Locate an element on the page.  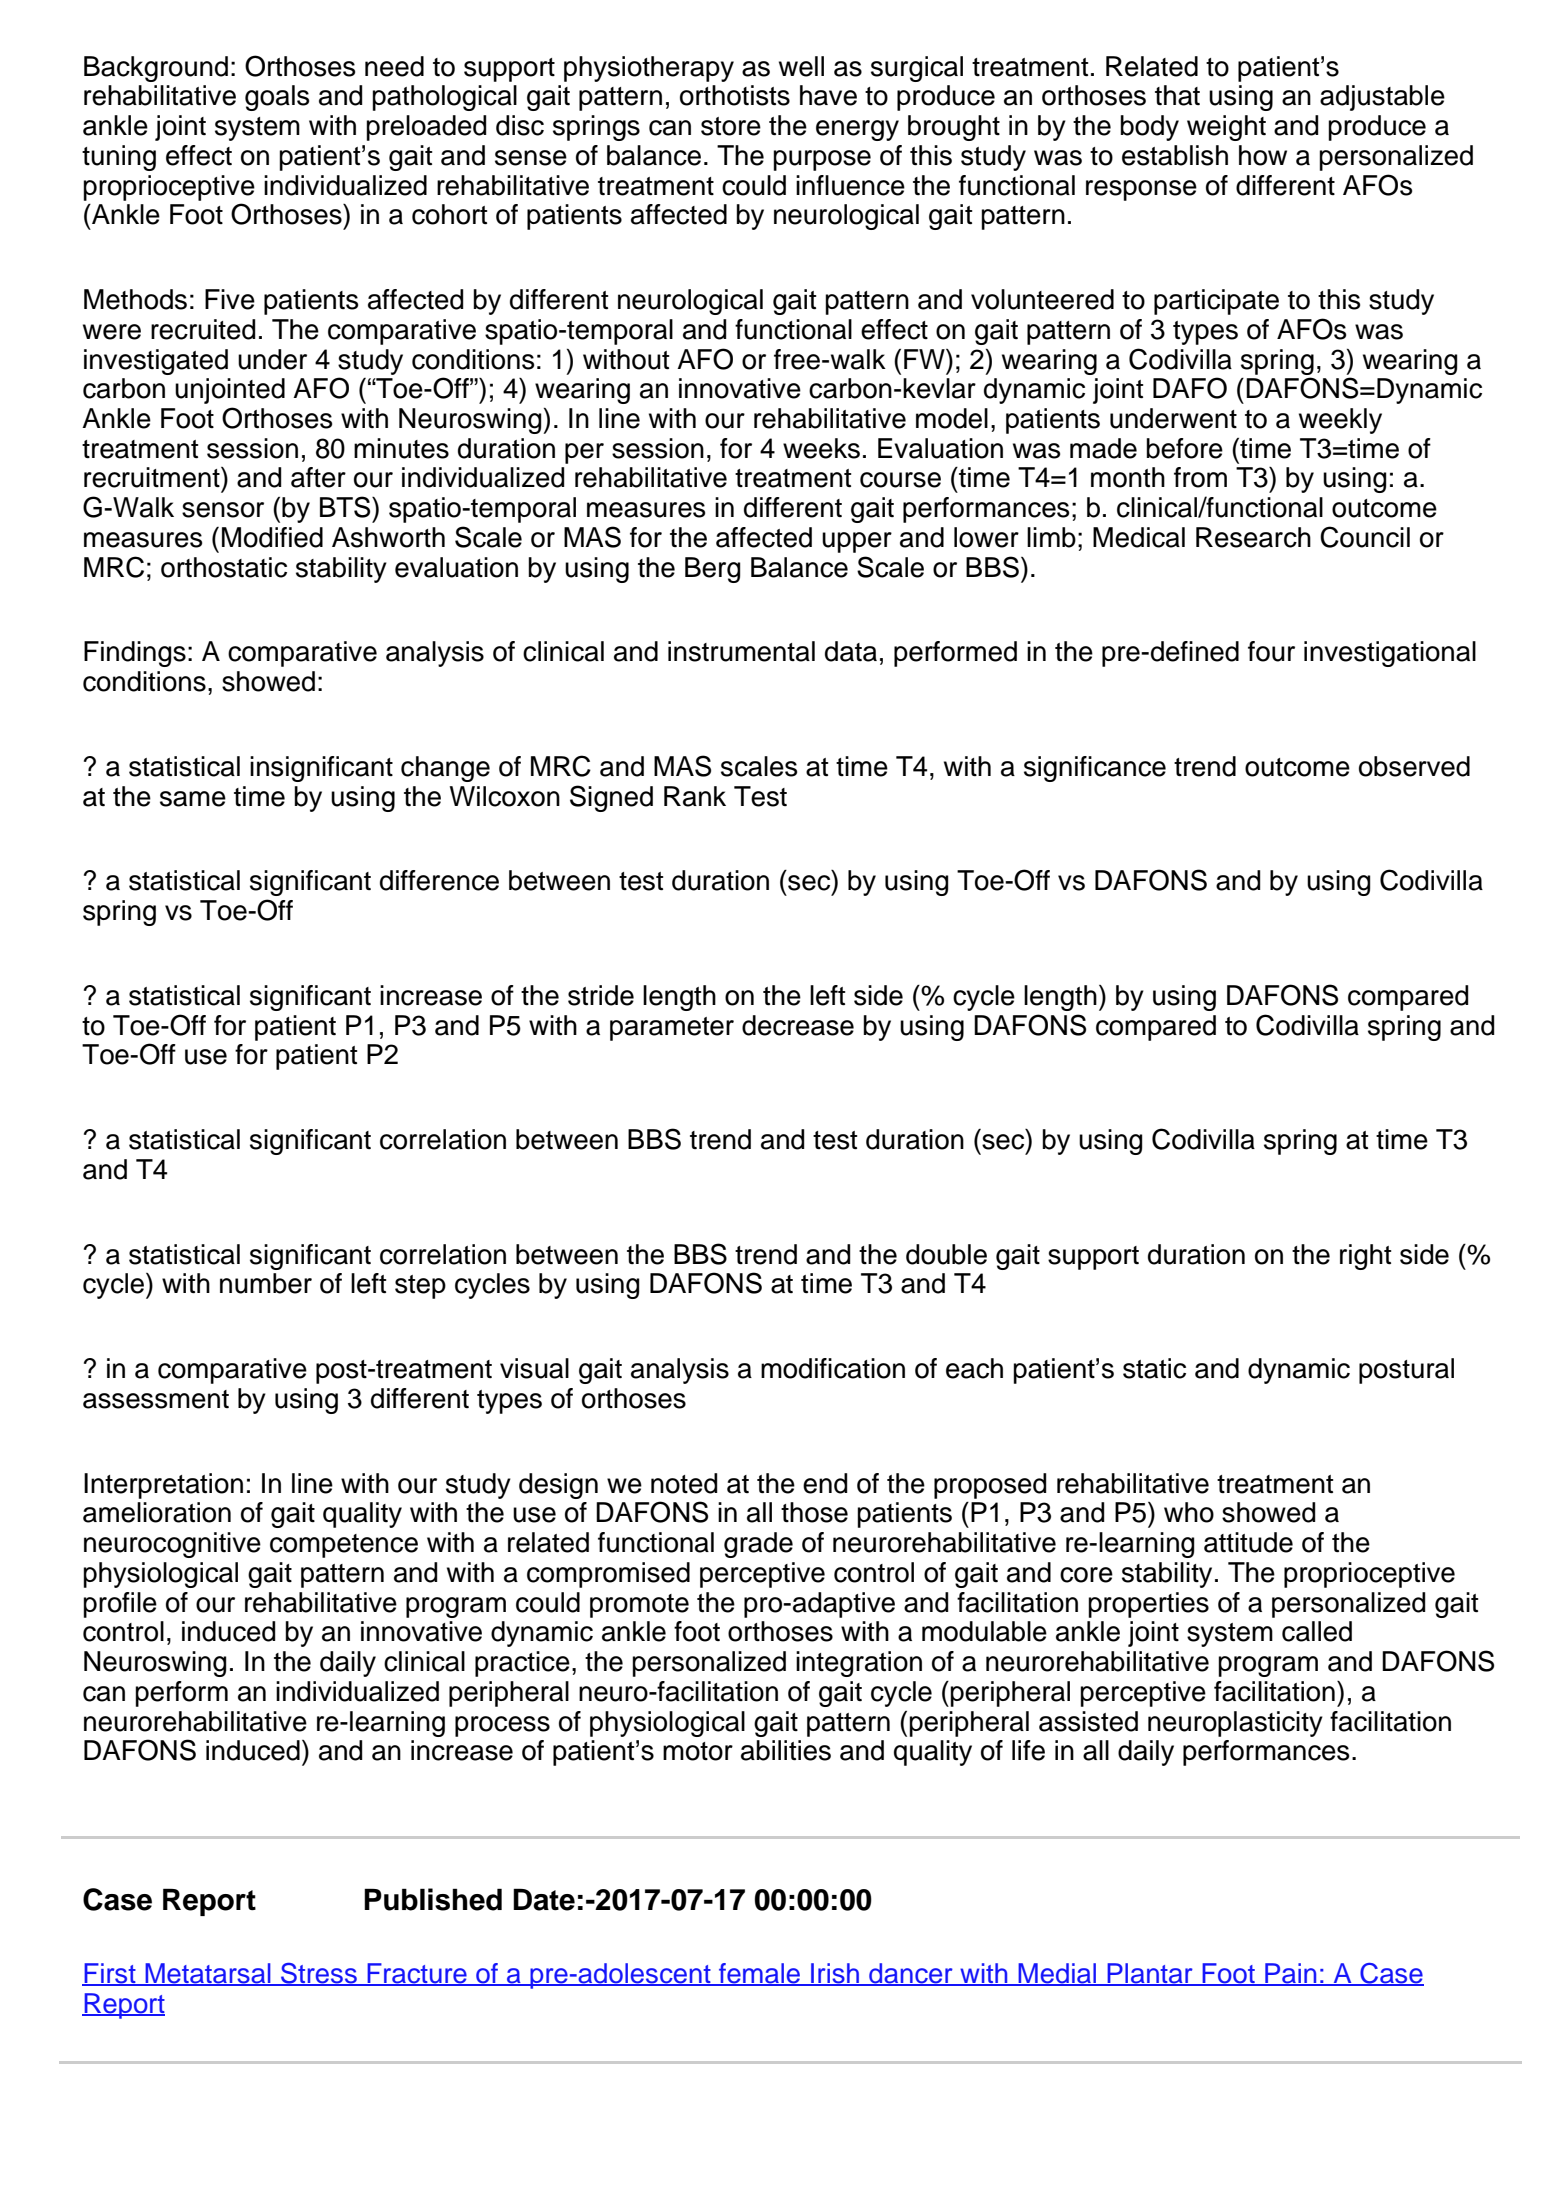
female is located at coordinates (760, 1974).
